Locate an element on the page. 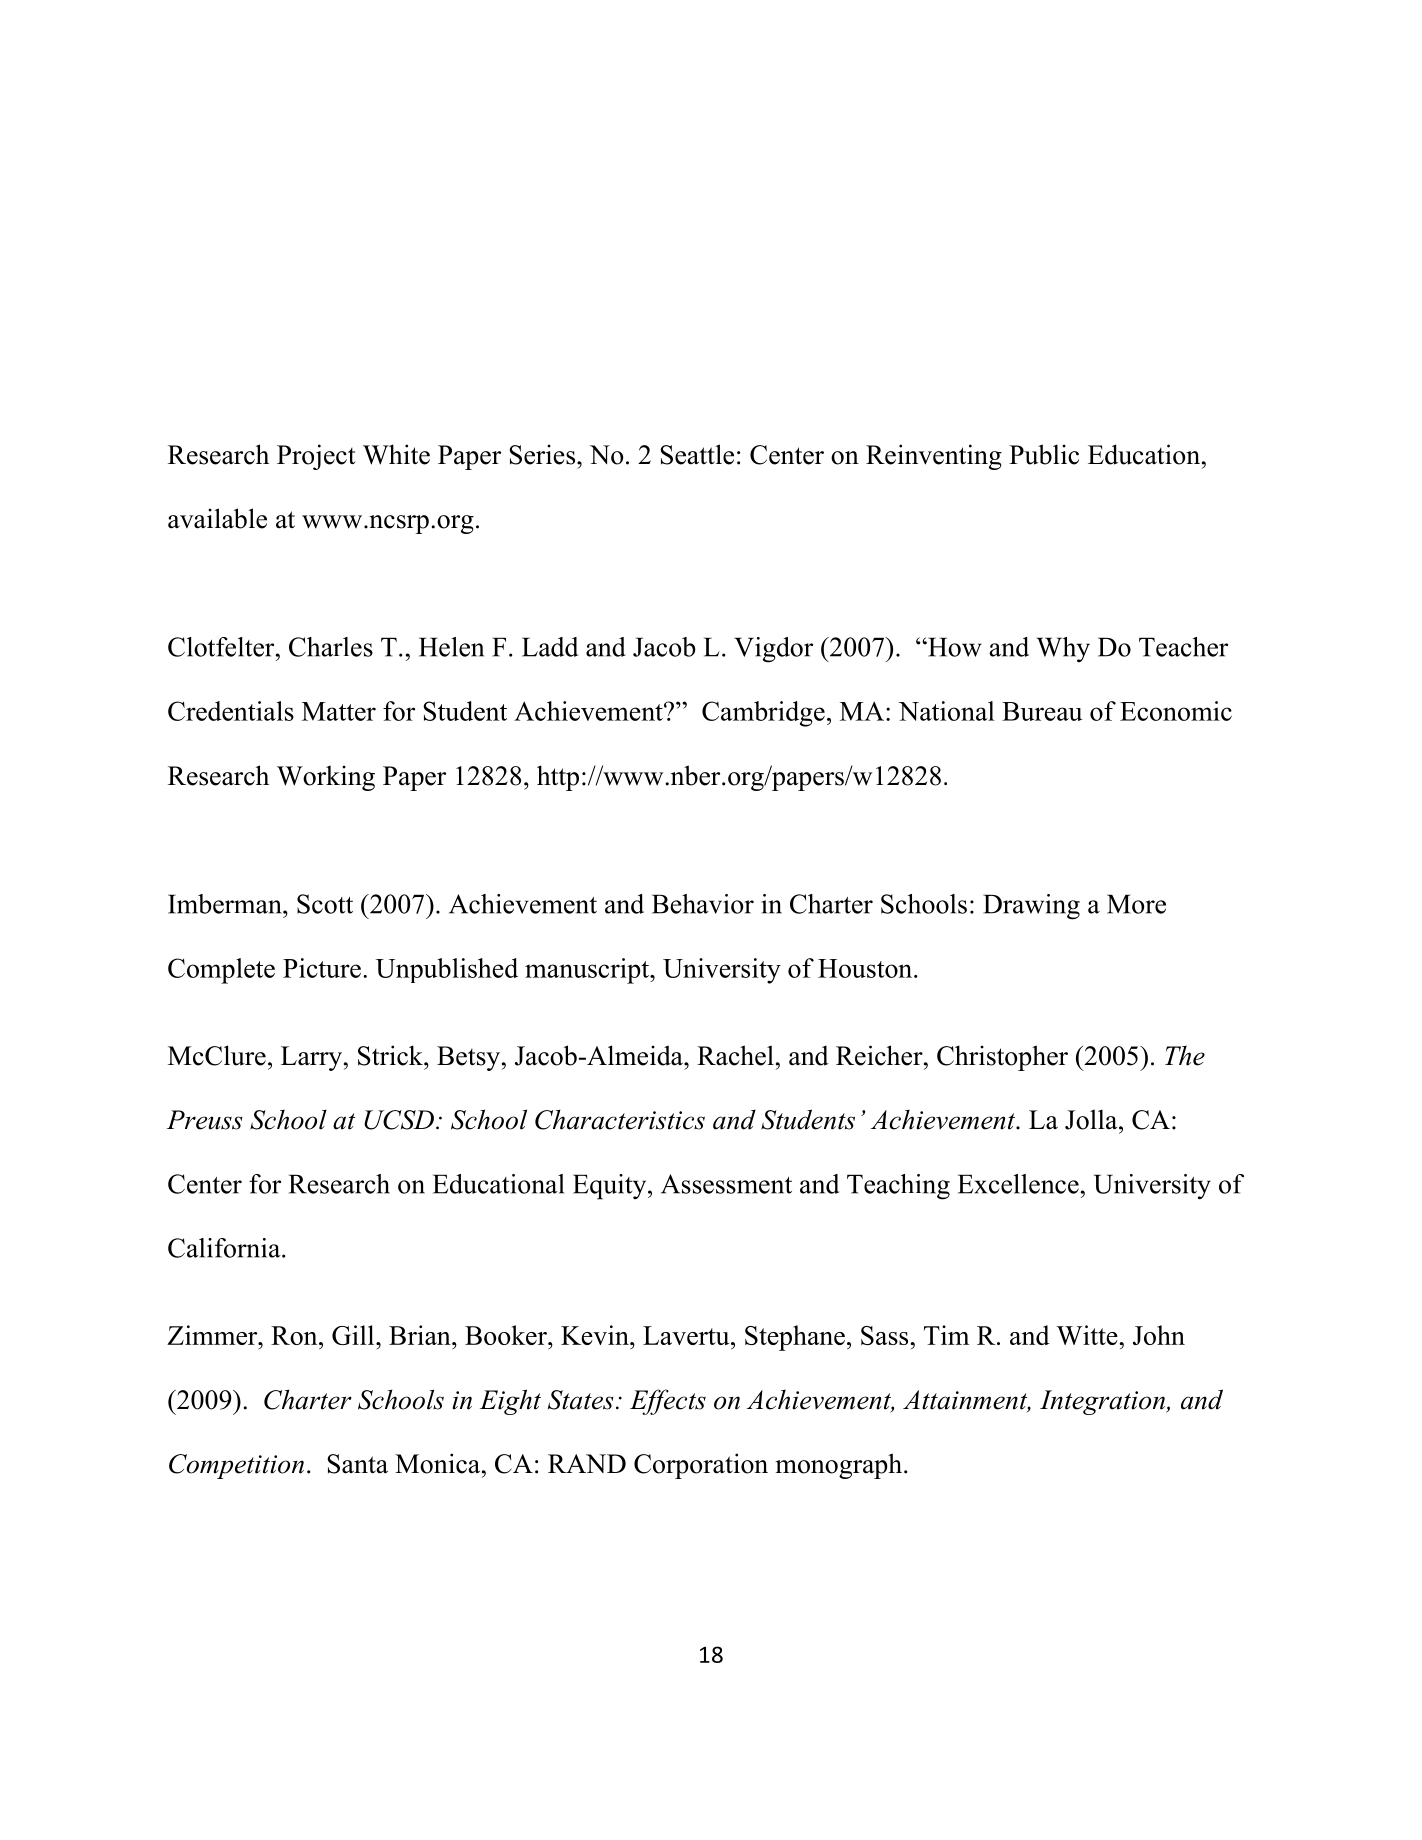  Project is located at coordinates (316, 457).
